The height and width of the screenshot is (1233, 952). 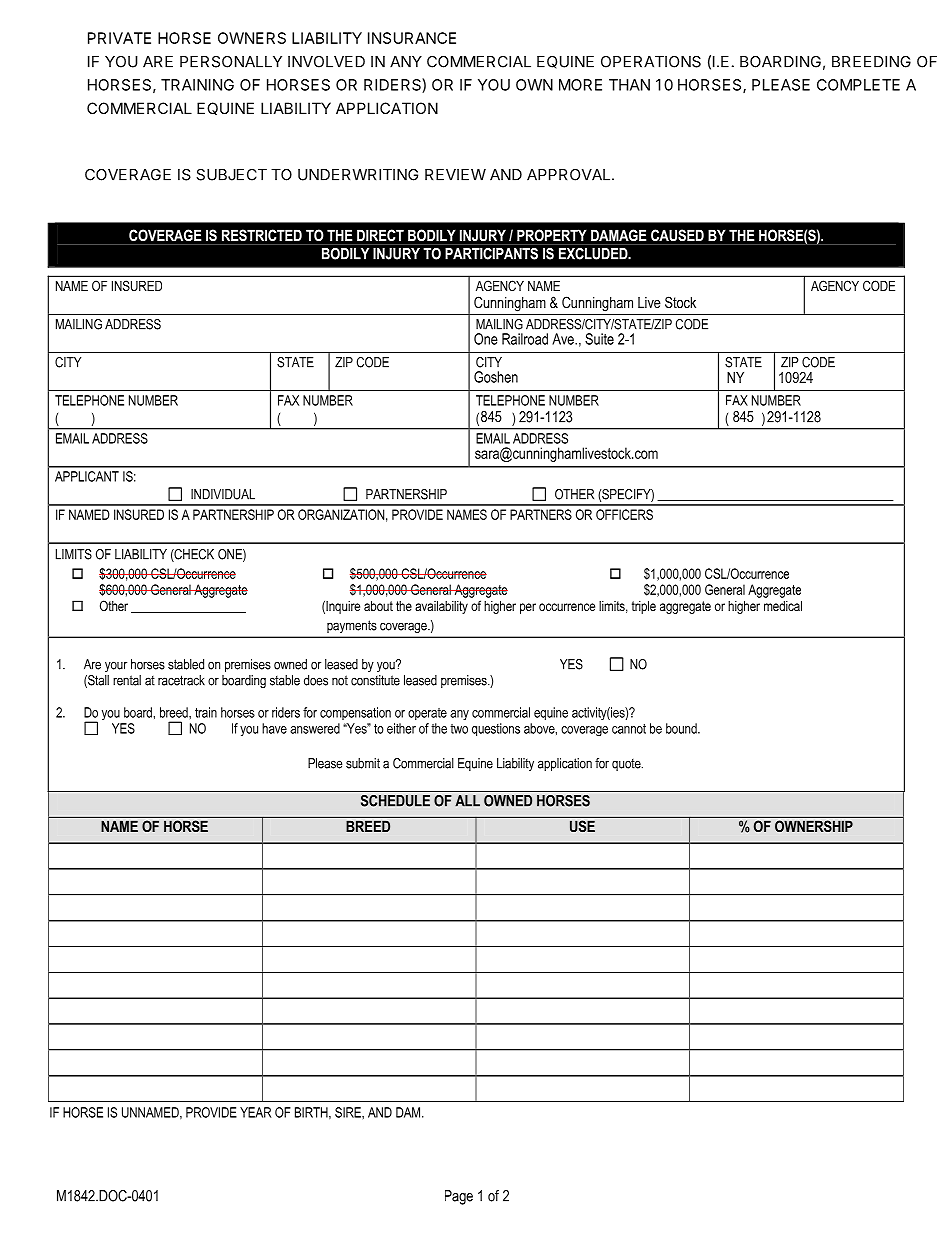 I want to click on CAUSED, so click(x=677, y=235).
